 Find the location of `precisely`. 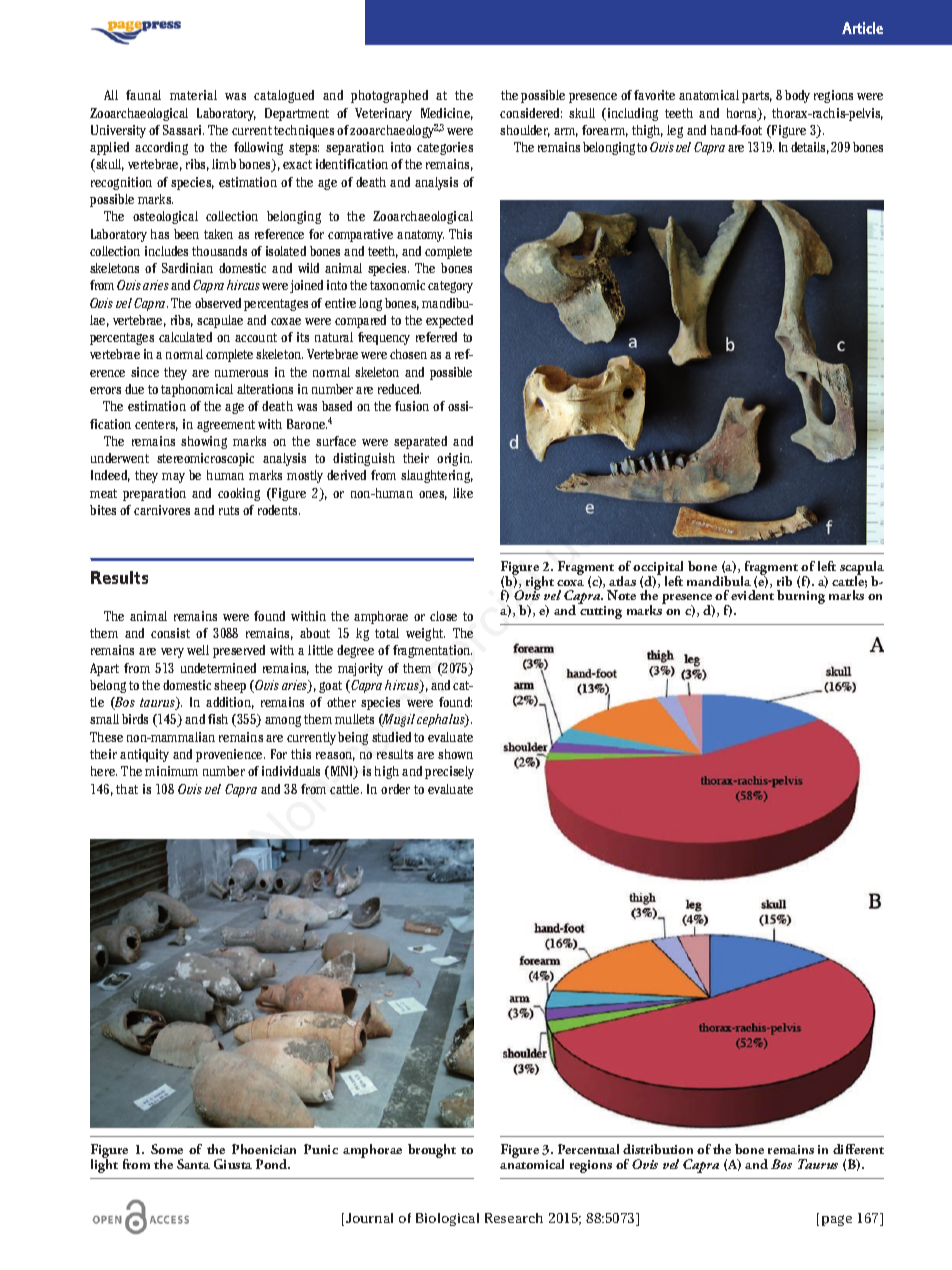

precisely is located at coordinates (449, 772).
